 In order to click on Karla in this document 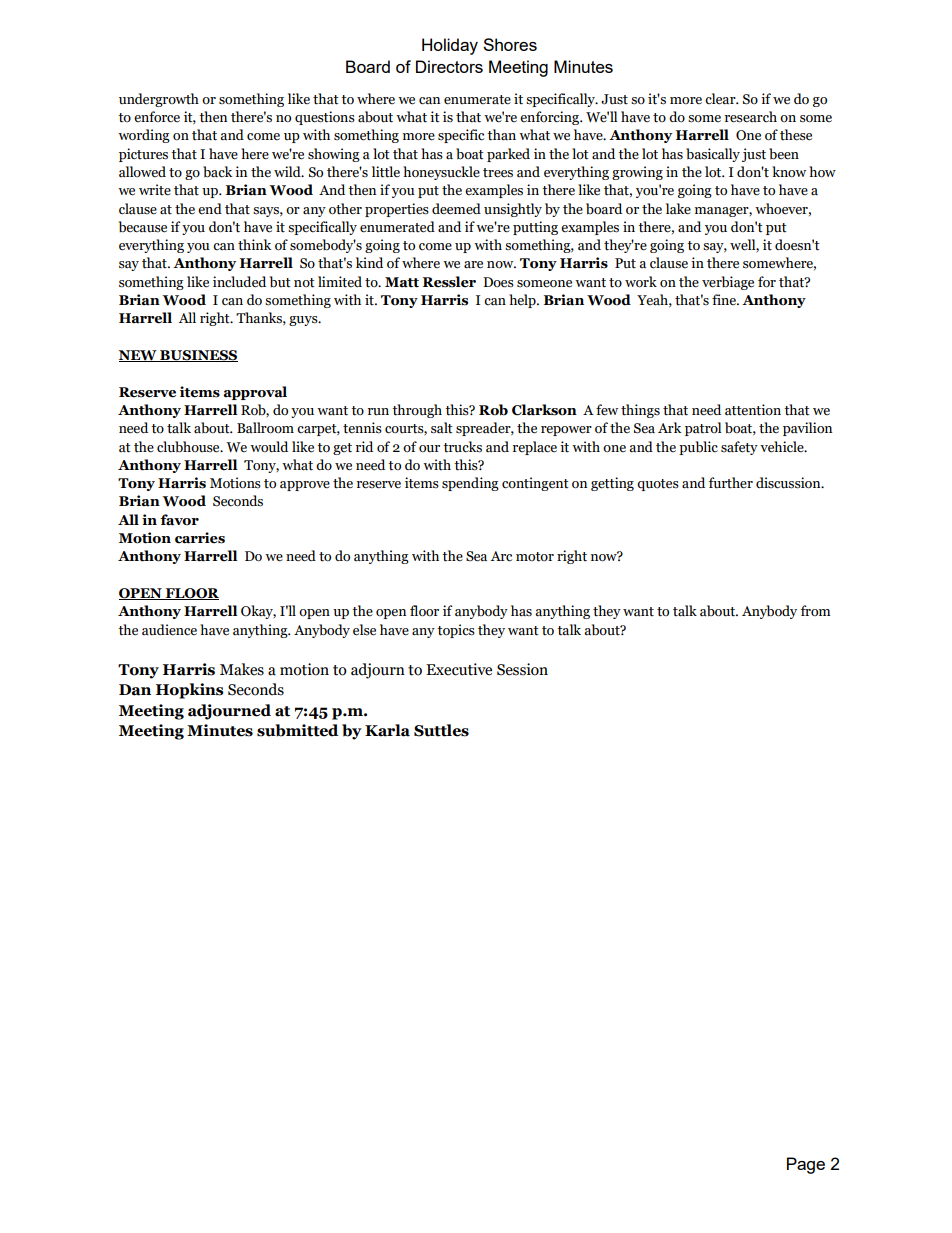, I will do `click(387, 730)`.
